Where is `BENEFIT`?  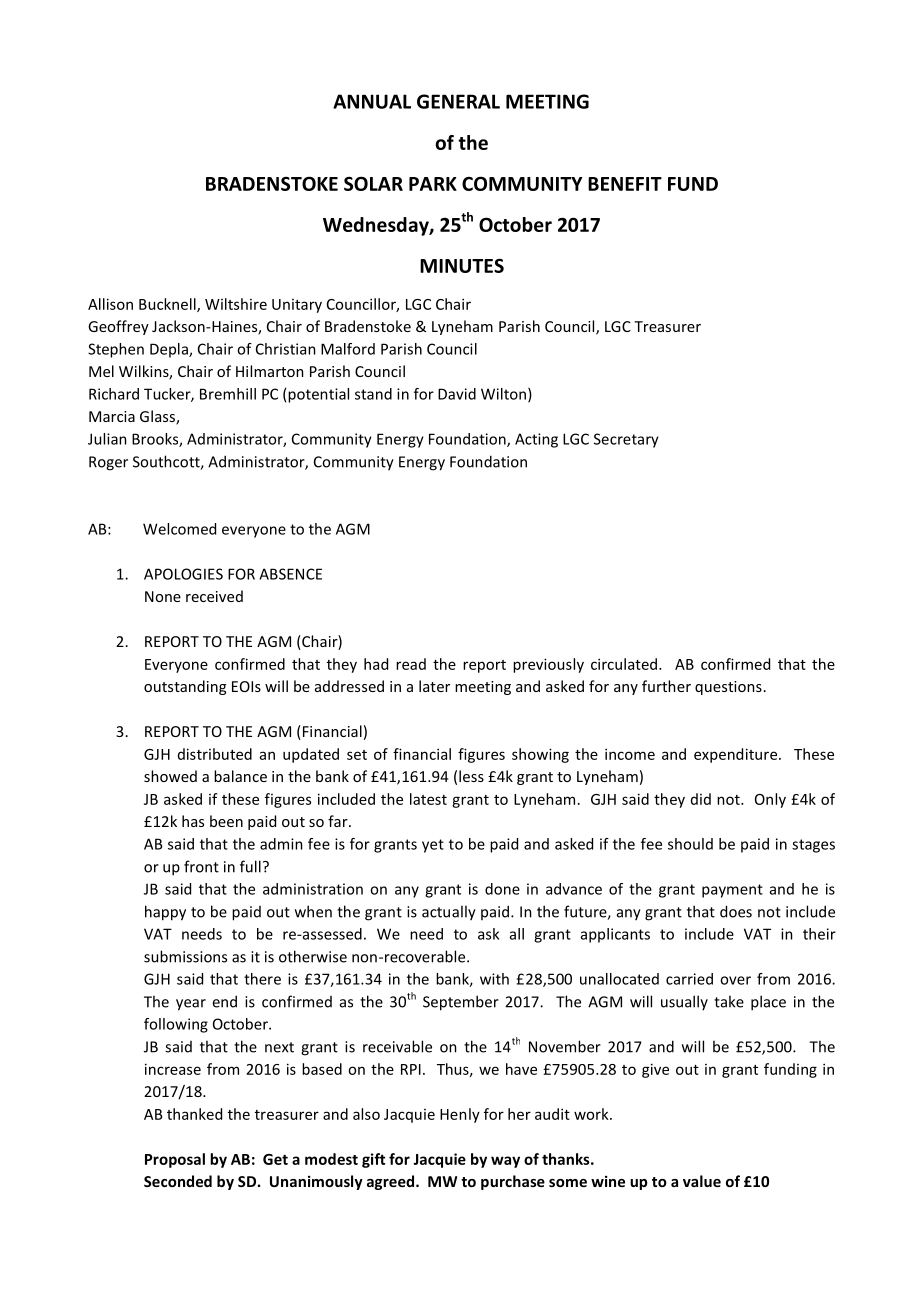
BENEFIT is located at coordinates (625, 184).
